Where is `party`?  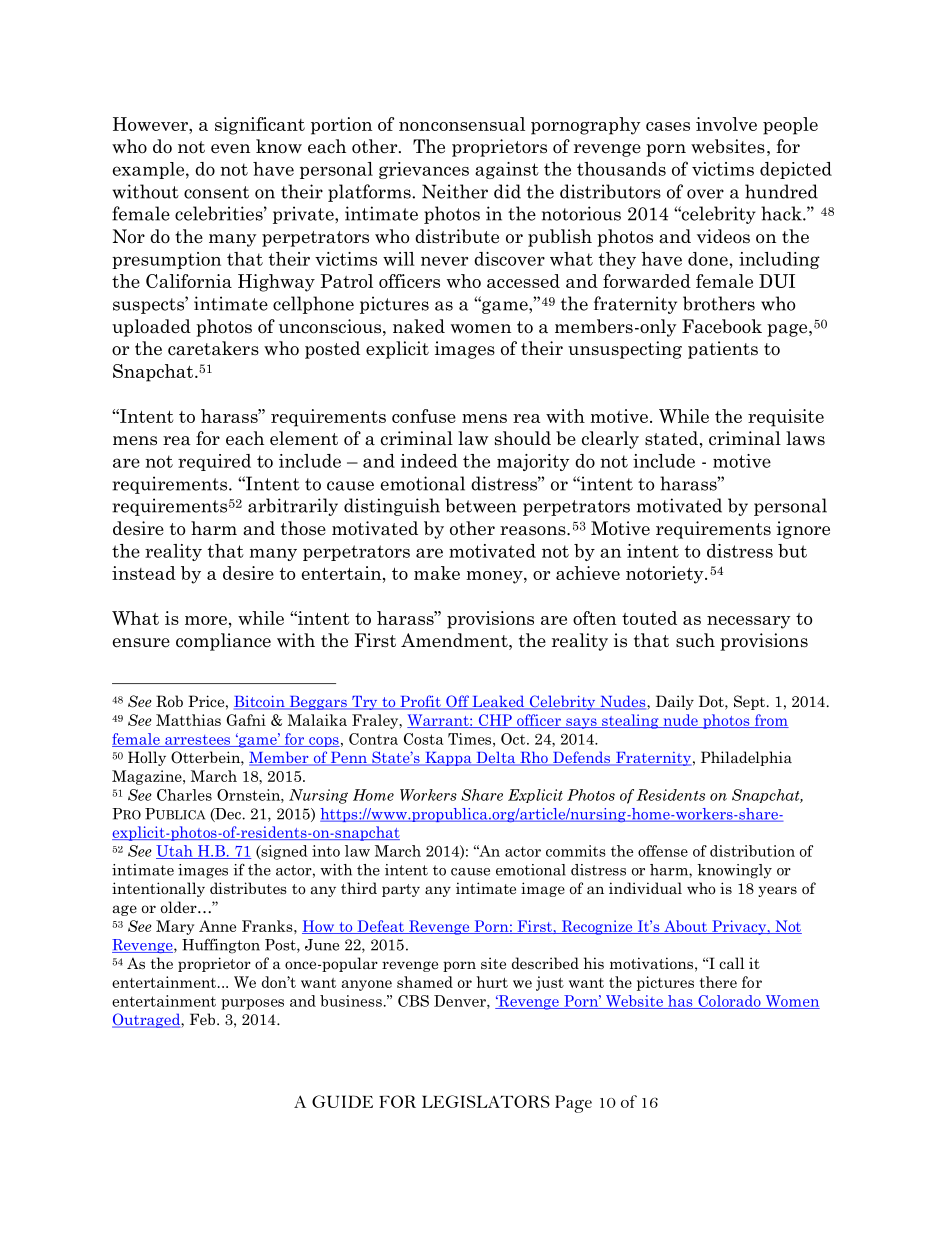
party is located at coordinates (401, 890).
